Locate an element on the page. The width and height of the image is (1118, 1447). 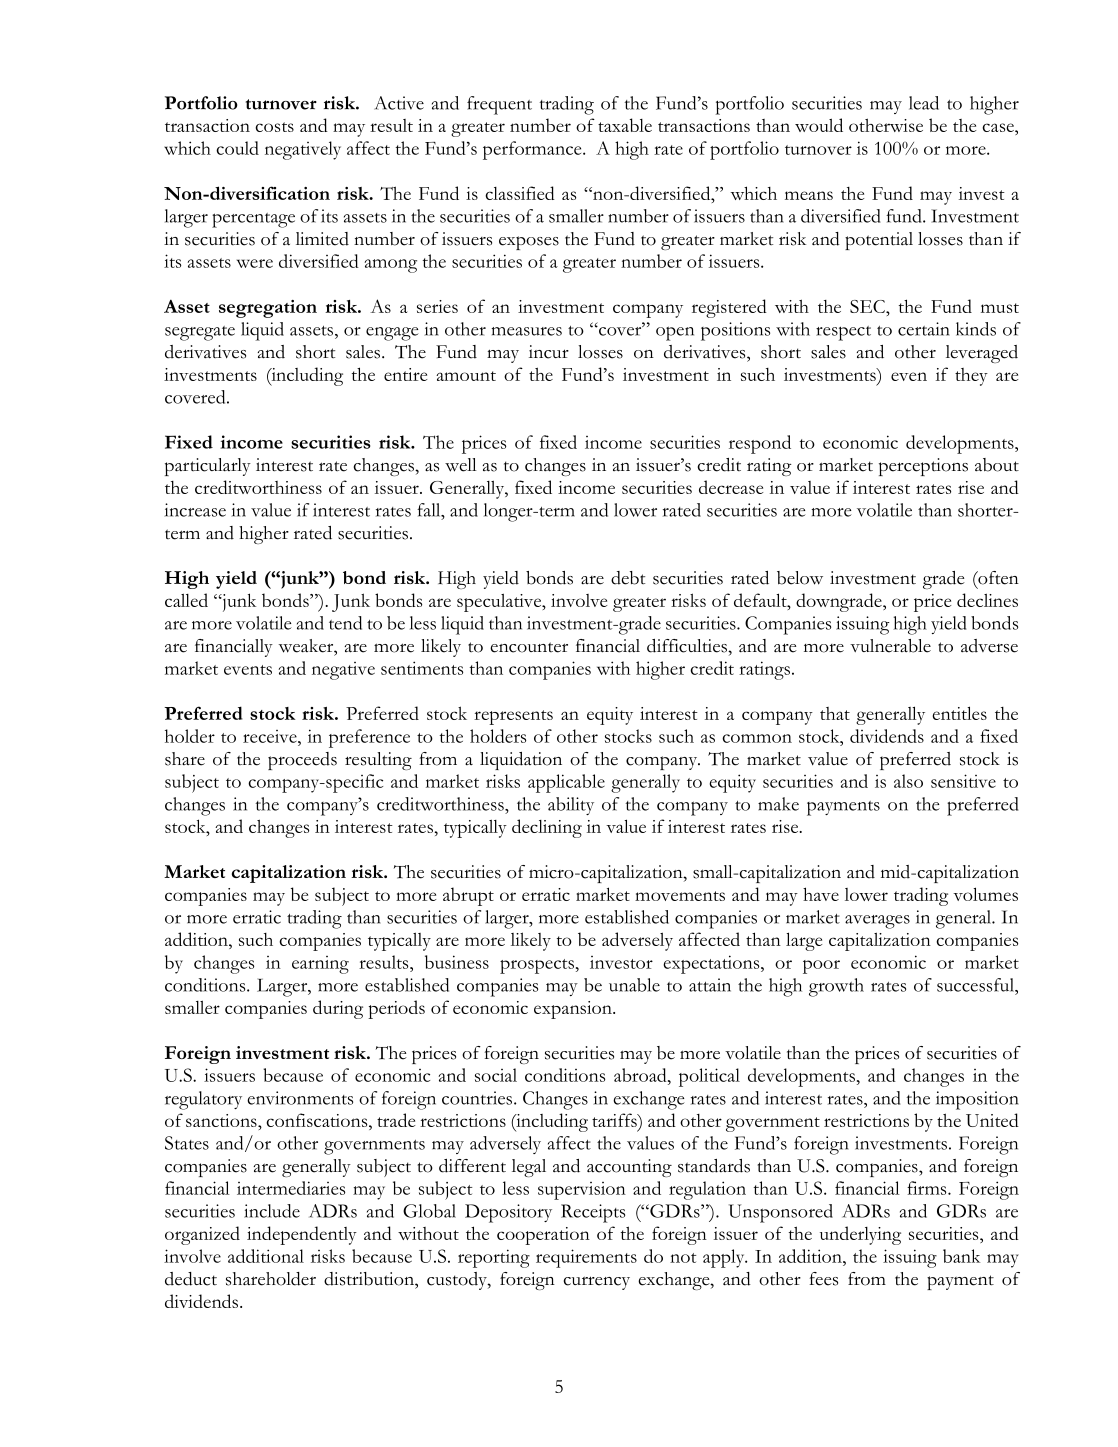
lead is located at coordinates (924, 103).
